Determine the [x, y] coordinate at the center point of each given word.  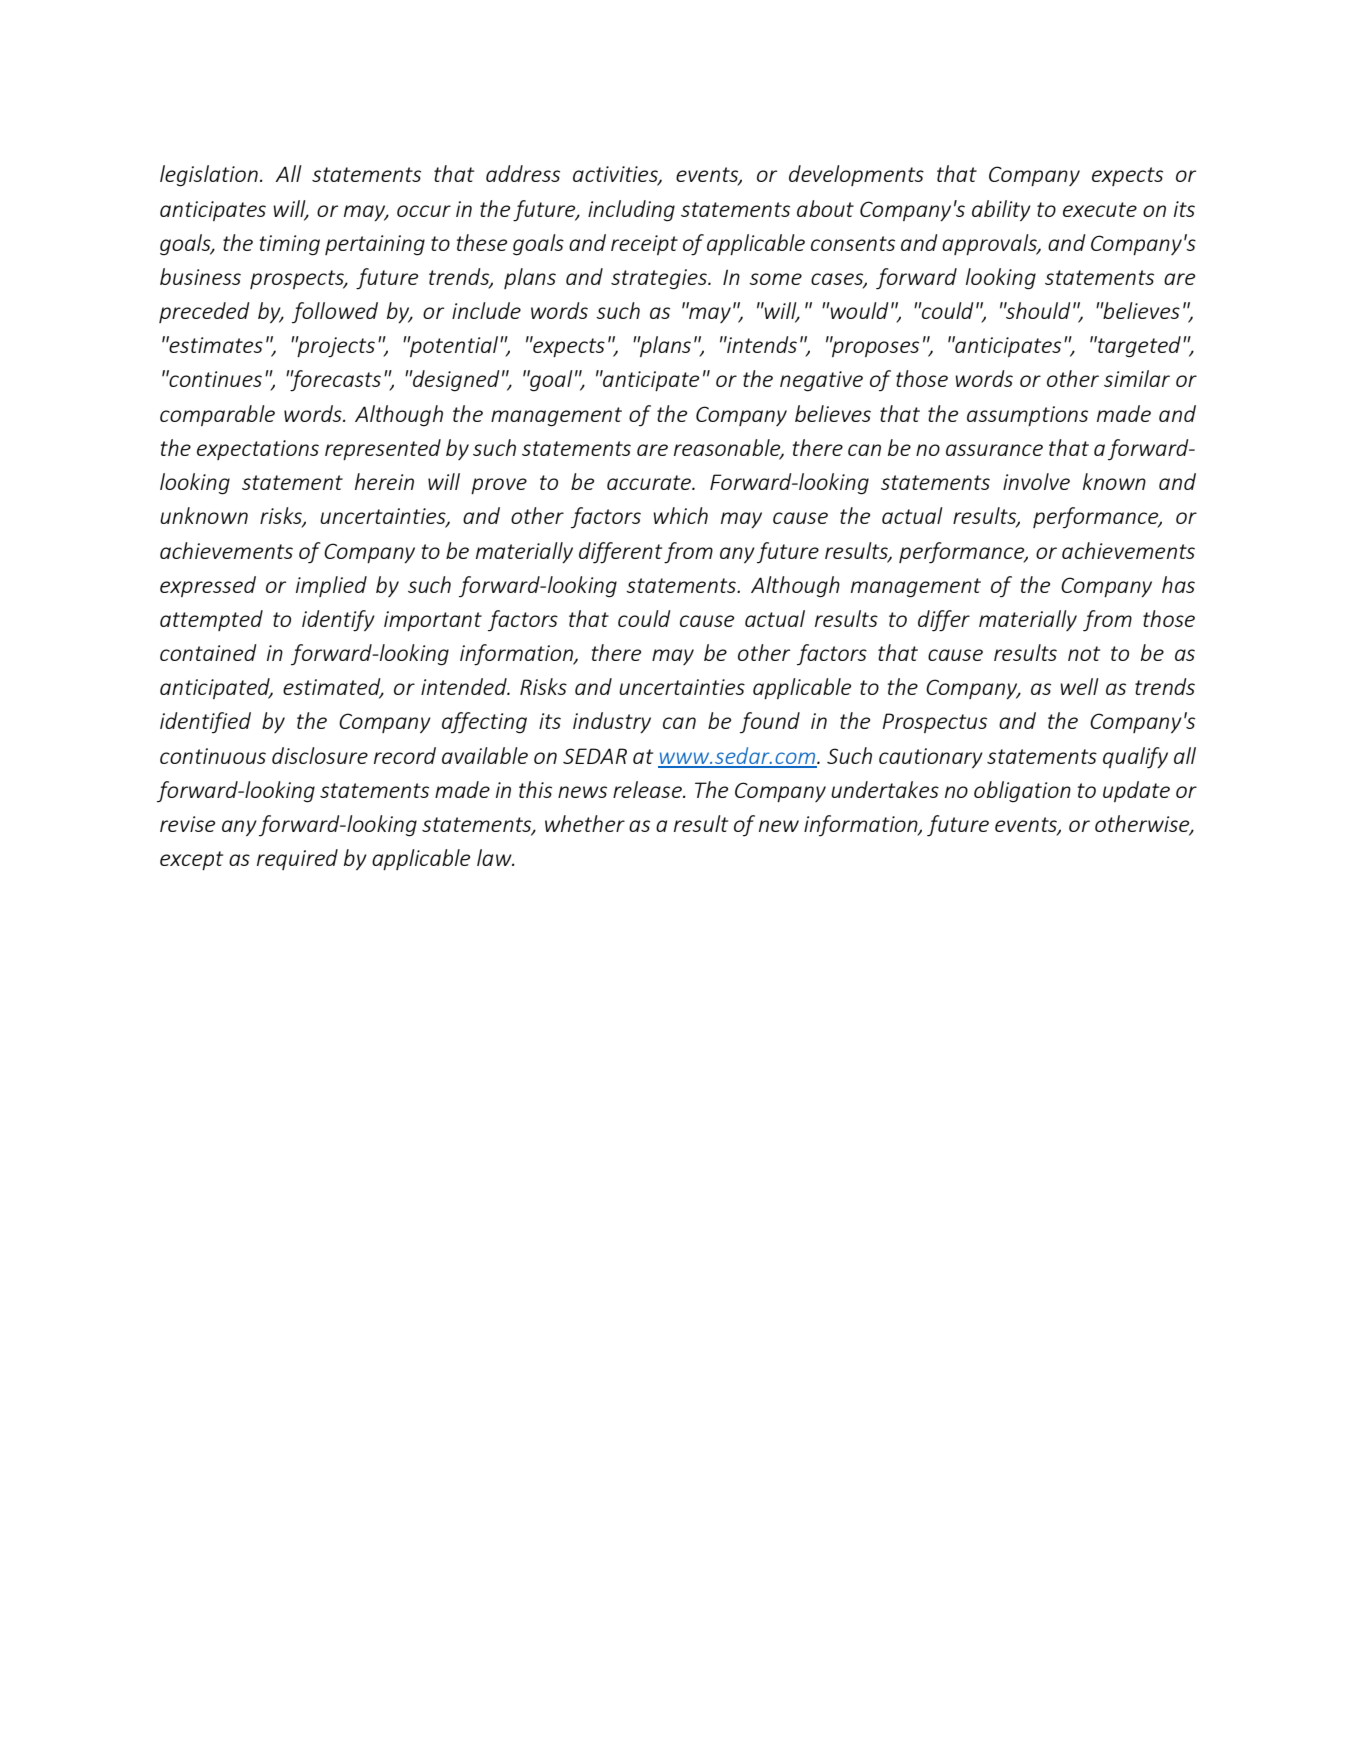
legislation [209, 176]
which [680, 515]
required [297, 859]
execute [1100, 209]
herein [384, 481]
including [631, 211]
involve [1036, 481]
